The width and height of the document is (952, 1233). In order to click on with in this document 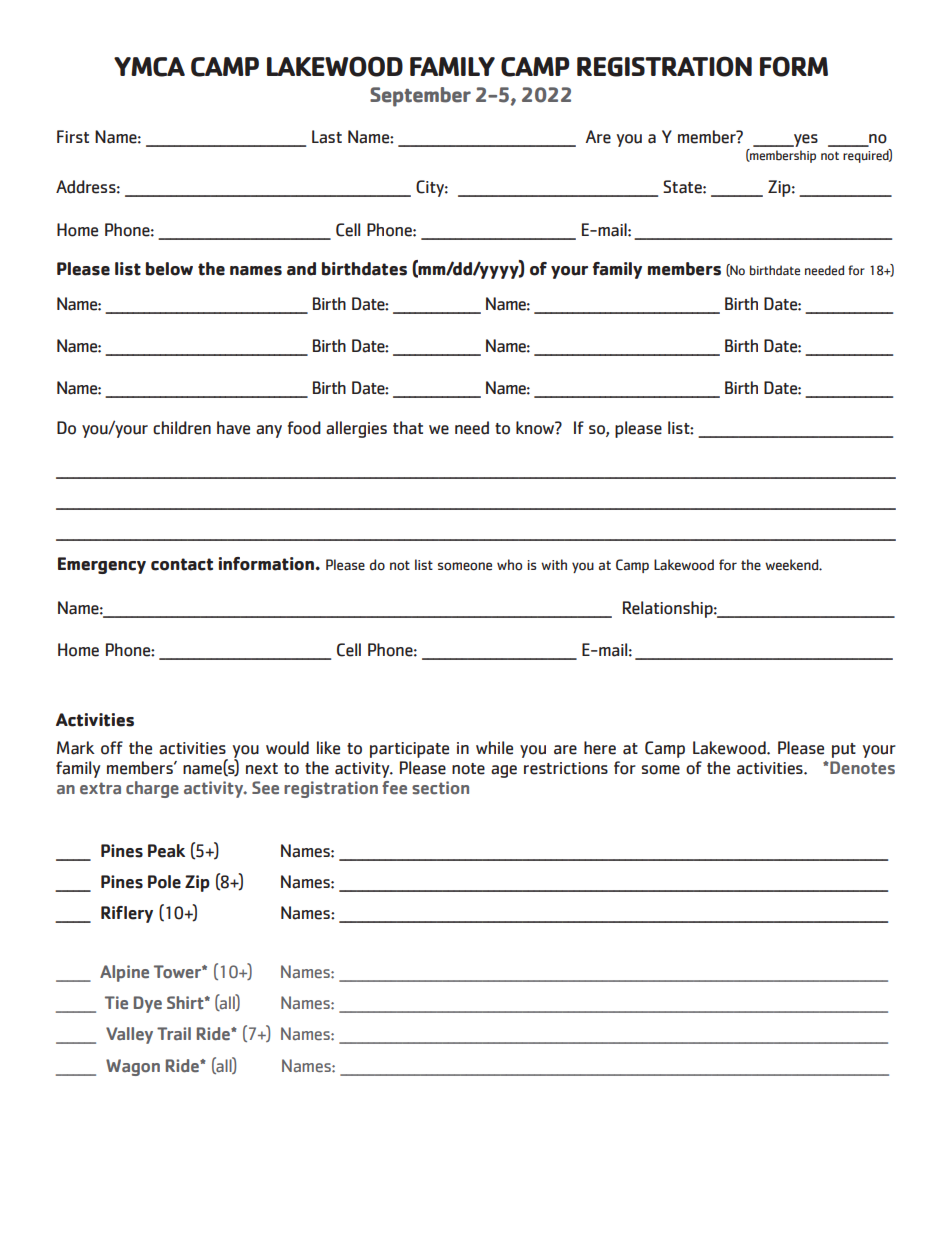, I will do `click(554, 564)`.
